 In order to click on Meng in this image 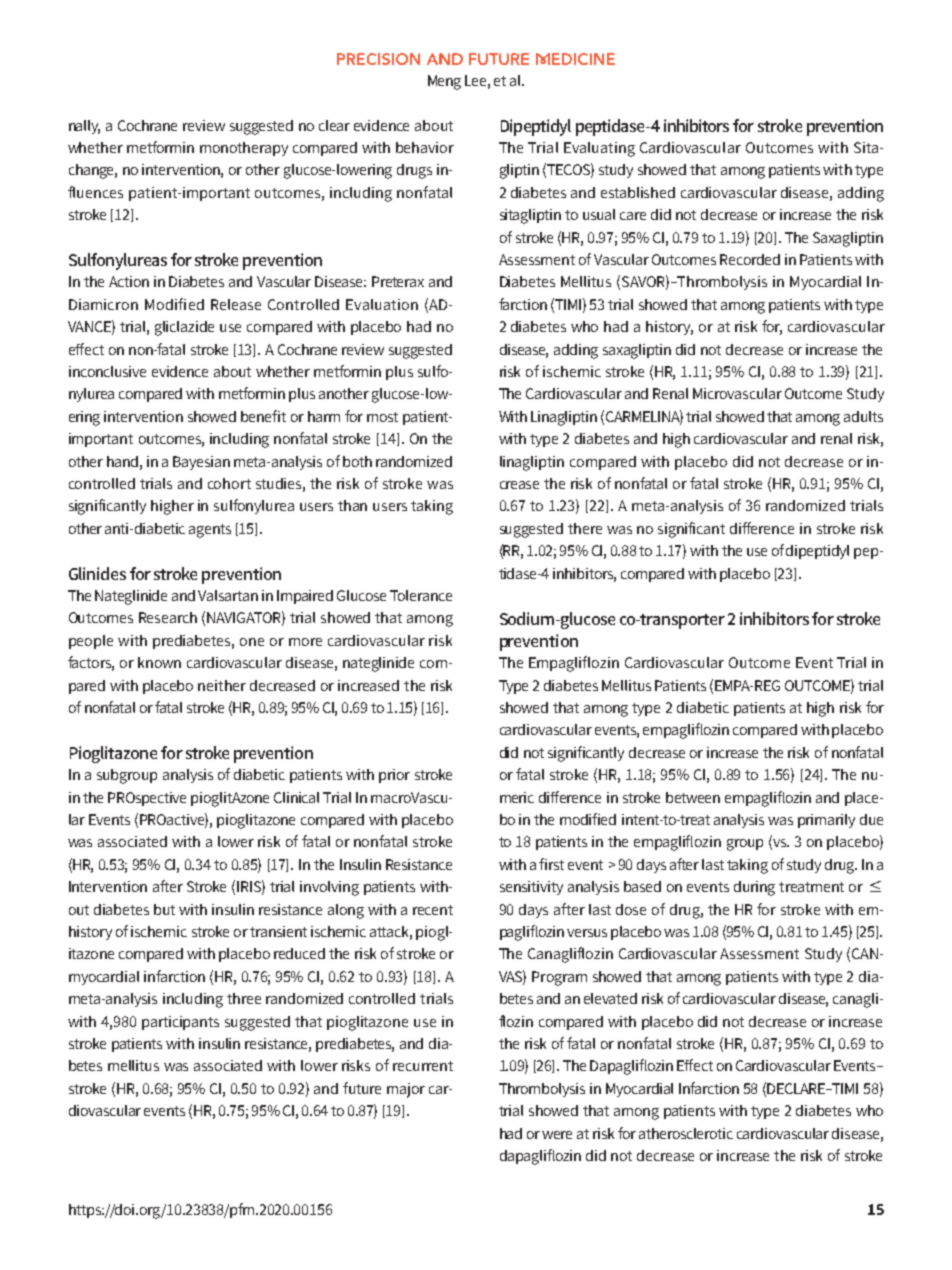, I will do `click(444, 82)`.
